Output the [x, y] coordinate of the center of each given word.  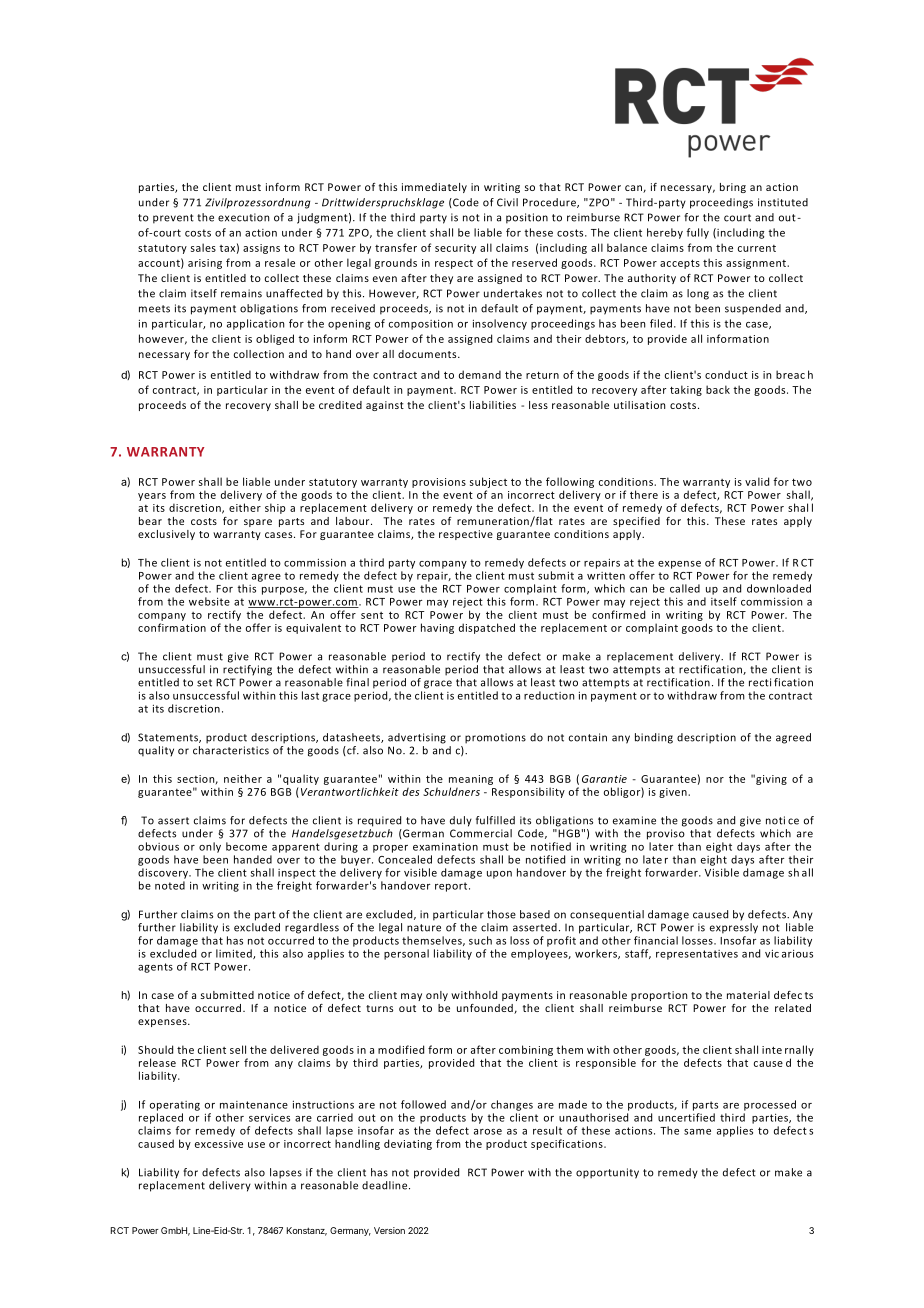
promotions [495, 738]
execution [243, 217]
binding [654, 738]
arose [488, 1132]
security [455, 249]
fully [698, 233]
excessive [219, 1144]
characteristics [231, 749]
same [697, 1132]
